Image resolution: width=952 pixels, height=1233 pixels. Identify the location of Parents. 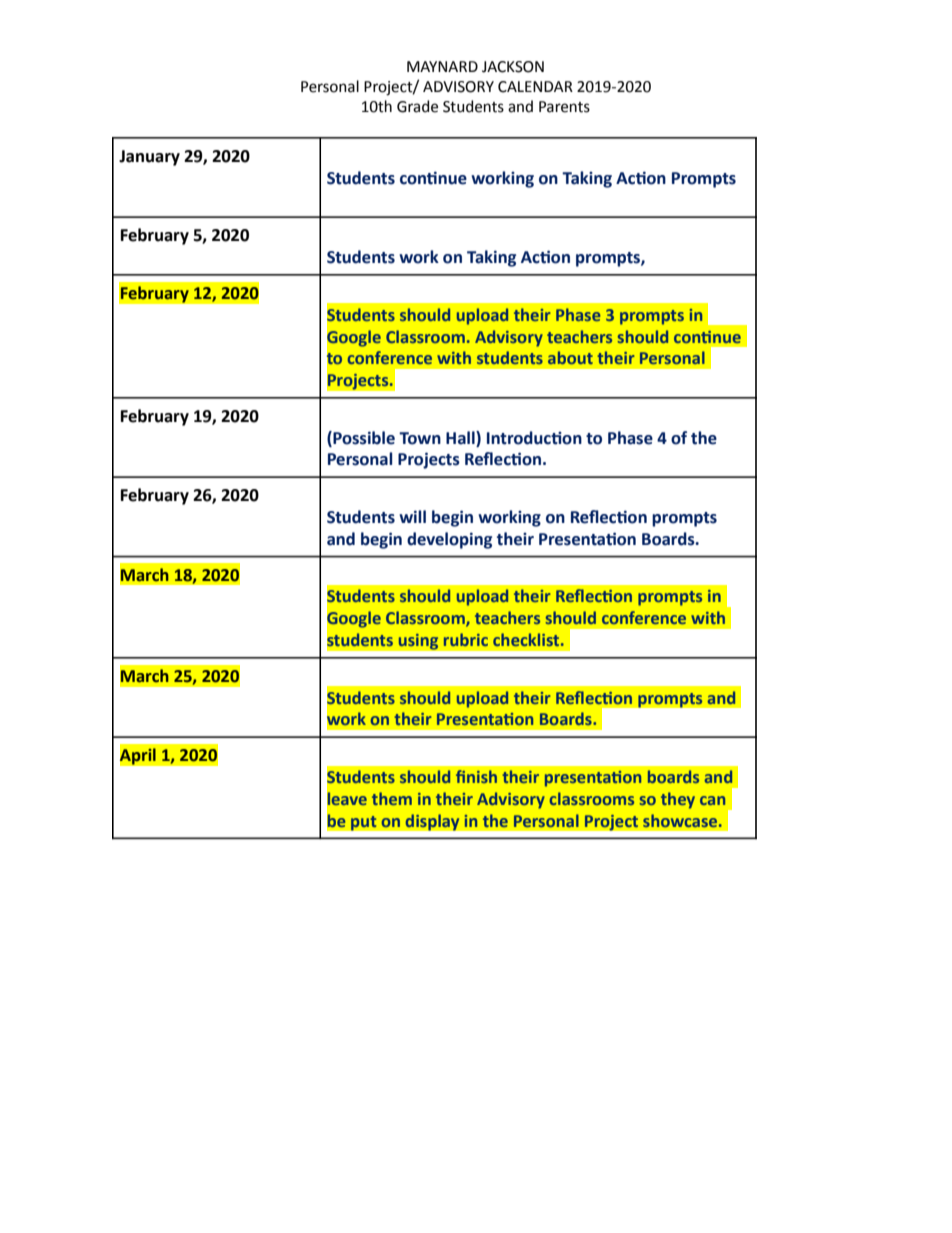
(564, 107).
